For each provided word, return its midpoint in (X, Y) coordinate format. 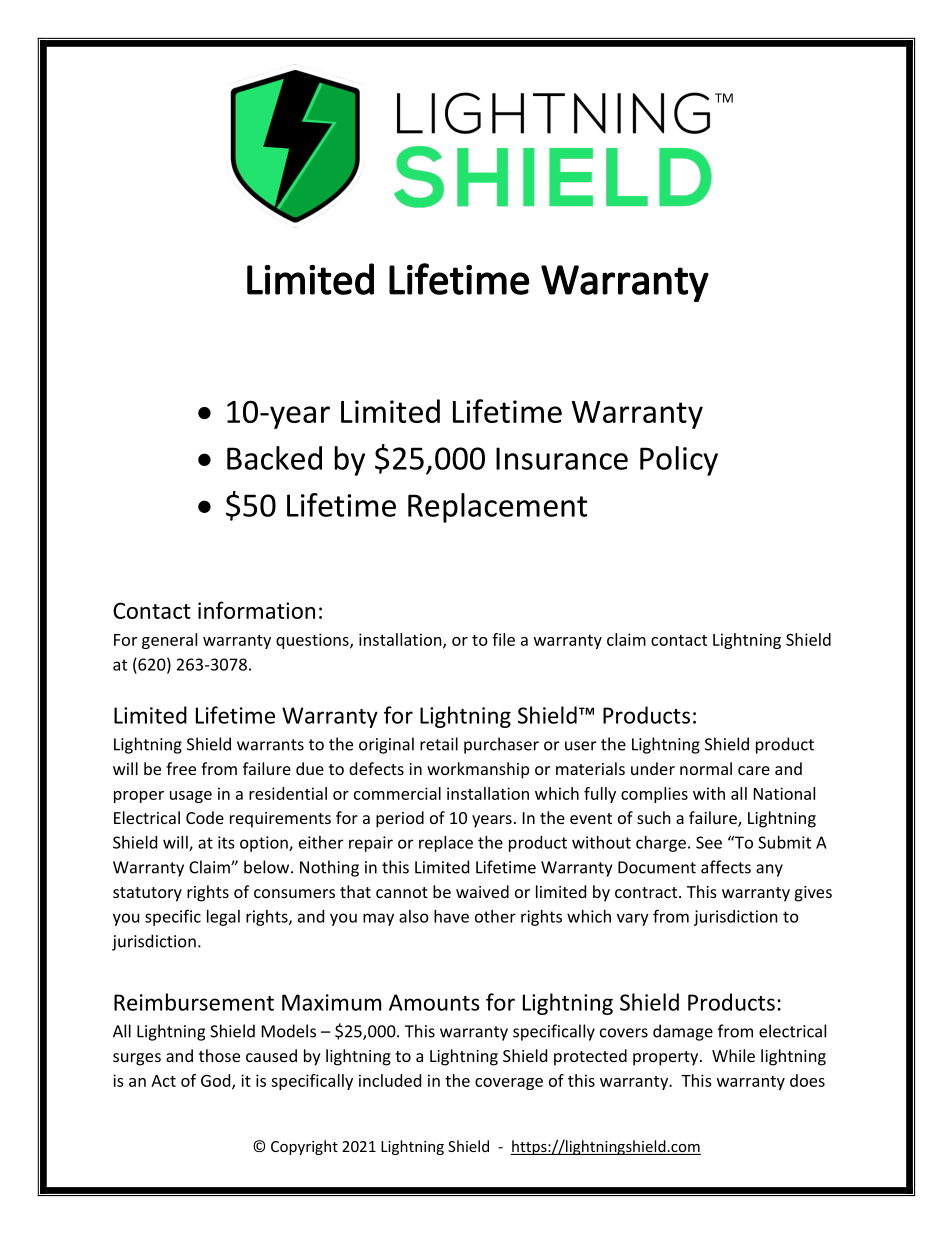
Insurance (562, 458)
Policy (679, 461)
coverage (509, 1084)
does (807, 1080)
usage (191, 797)
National (784, 793)
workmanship (478, 770)
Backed (274, 458)
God (217, 1081)
